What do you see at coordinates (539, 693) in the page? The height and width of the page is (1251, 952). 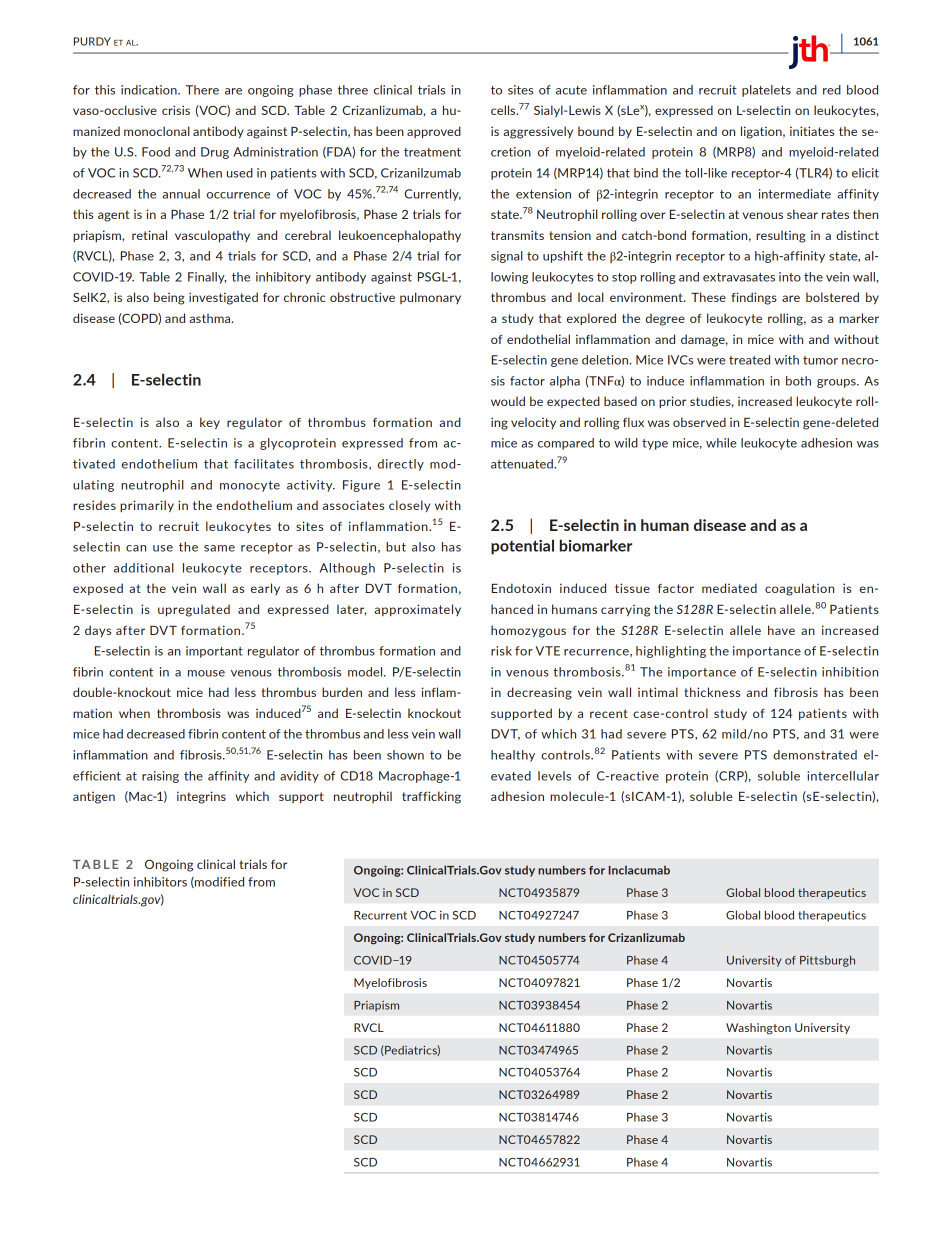 I see `decreasing` at bounding box center [539, 693].
